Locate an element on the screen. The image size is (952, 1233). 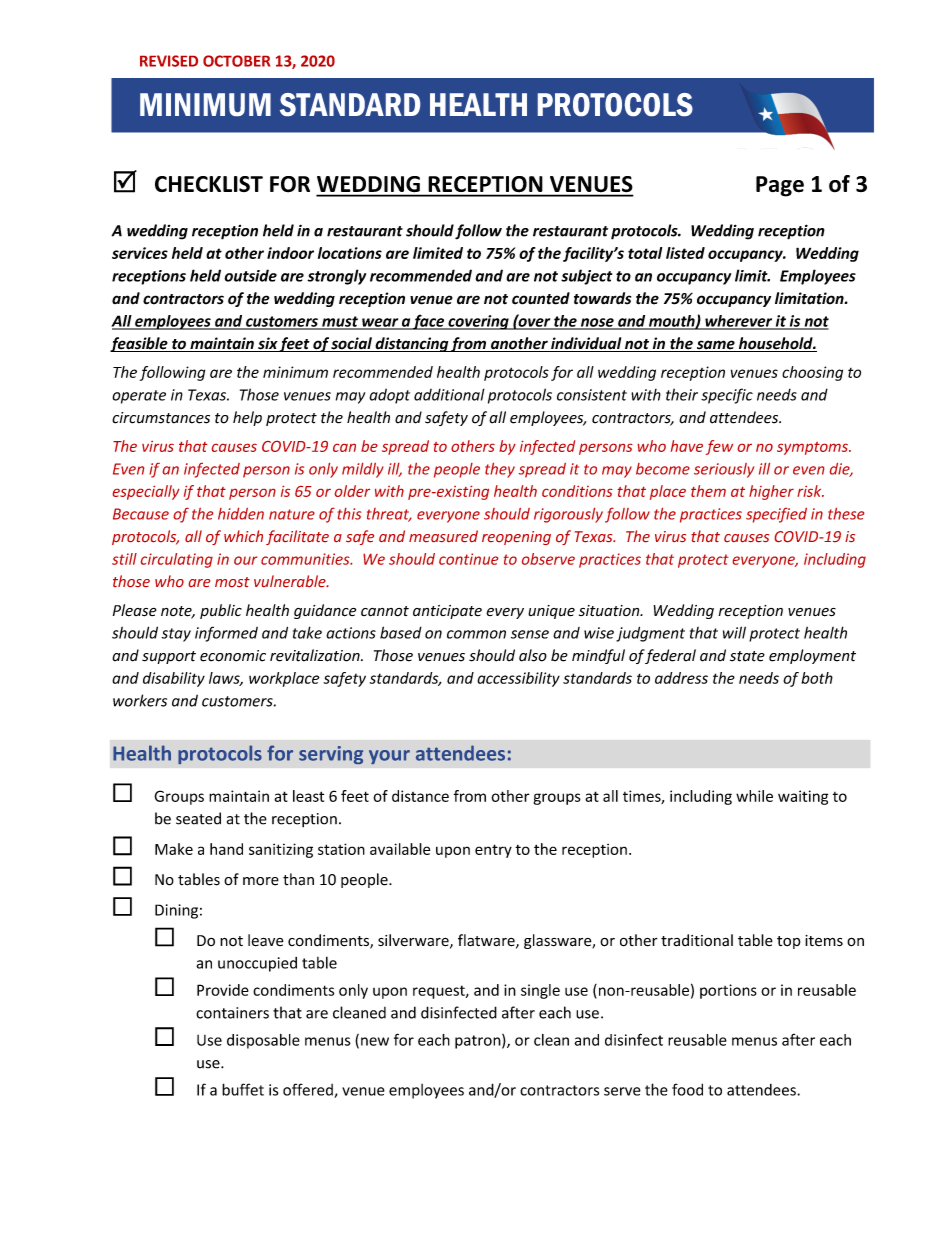
face is located at coordinates (429, 322).
